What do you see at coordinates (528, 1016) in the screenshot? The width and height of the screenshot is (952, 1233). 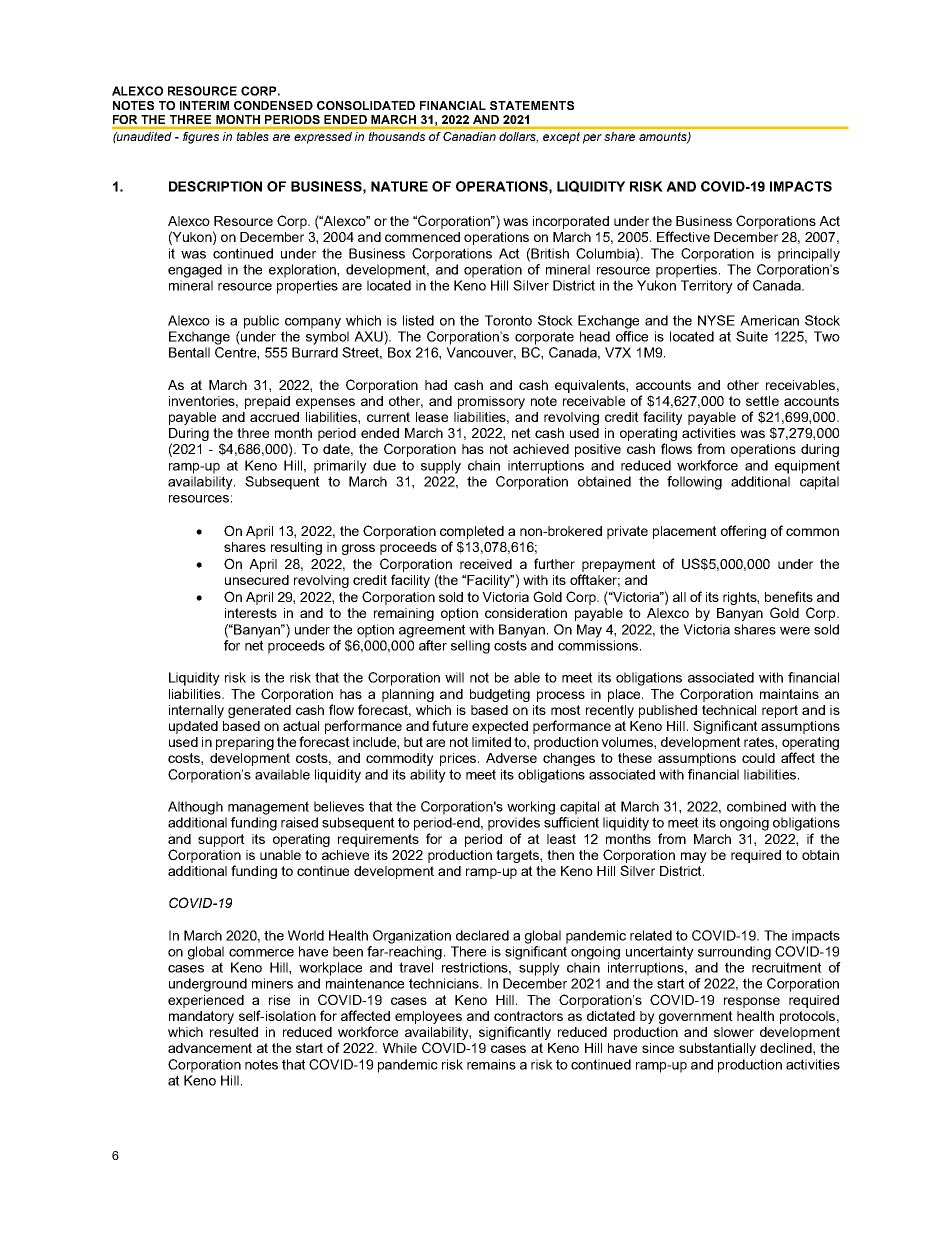 I see `contractors` at bounding box center [528, 1016].
